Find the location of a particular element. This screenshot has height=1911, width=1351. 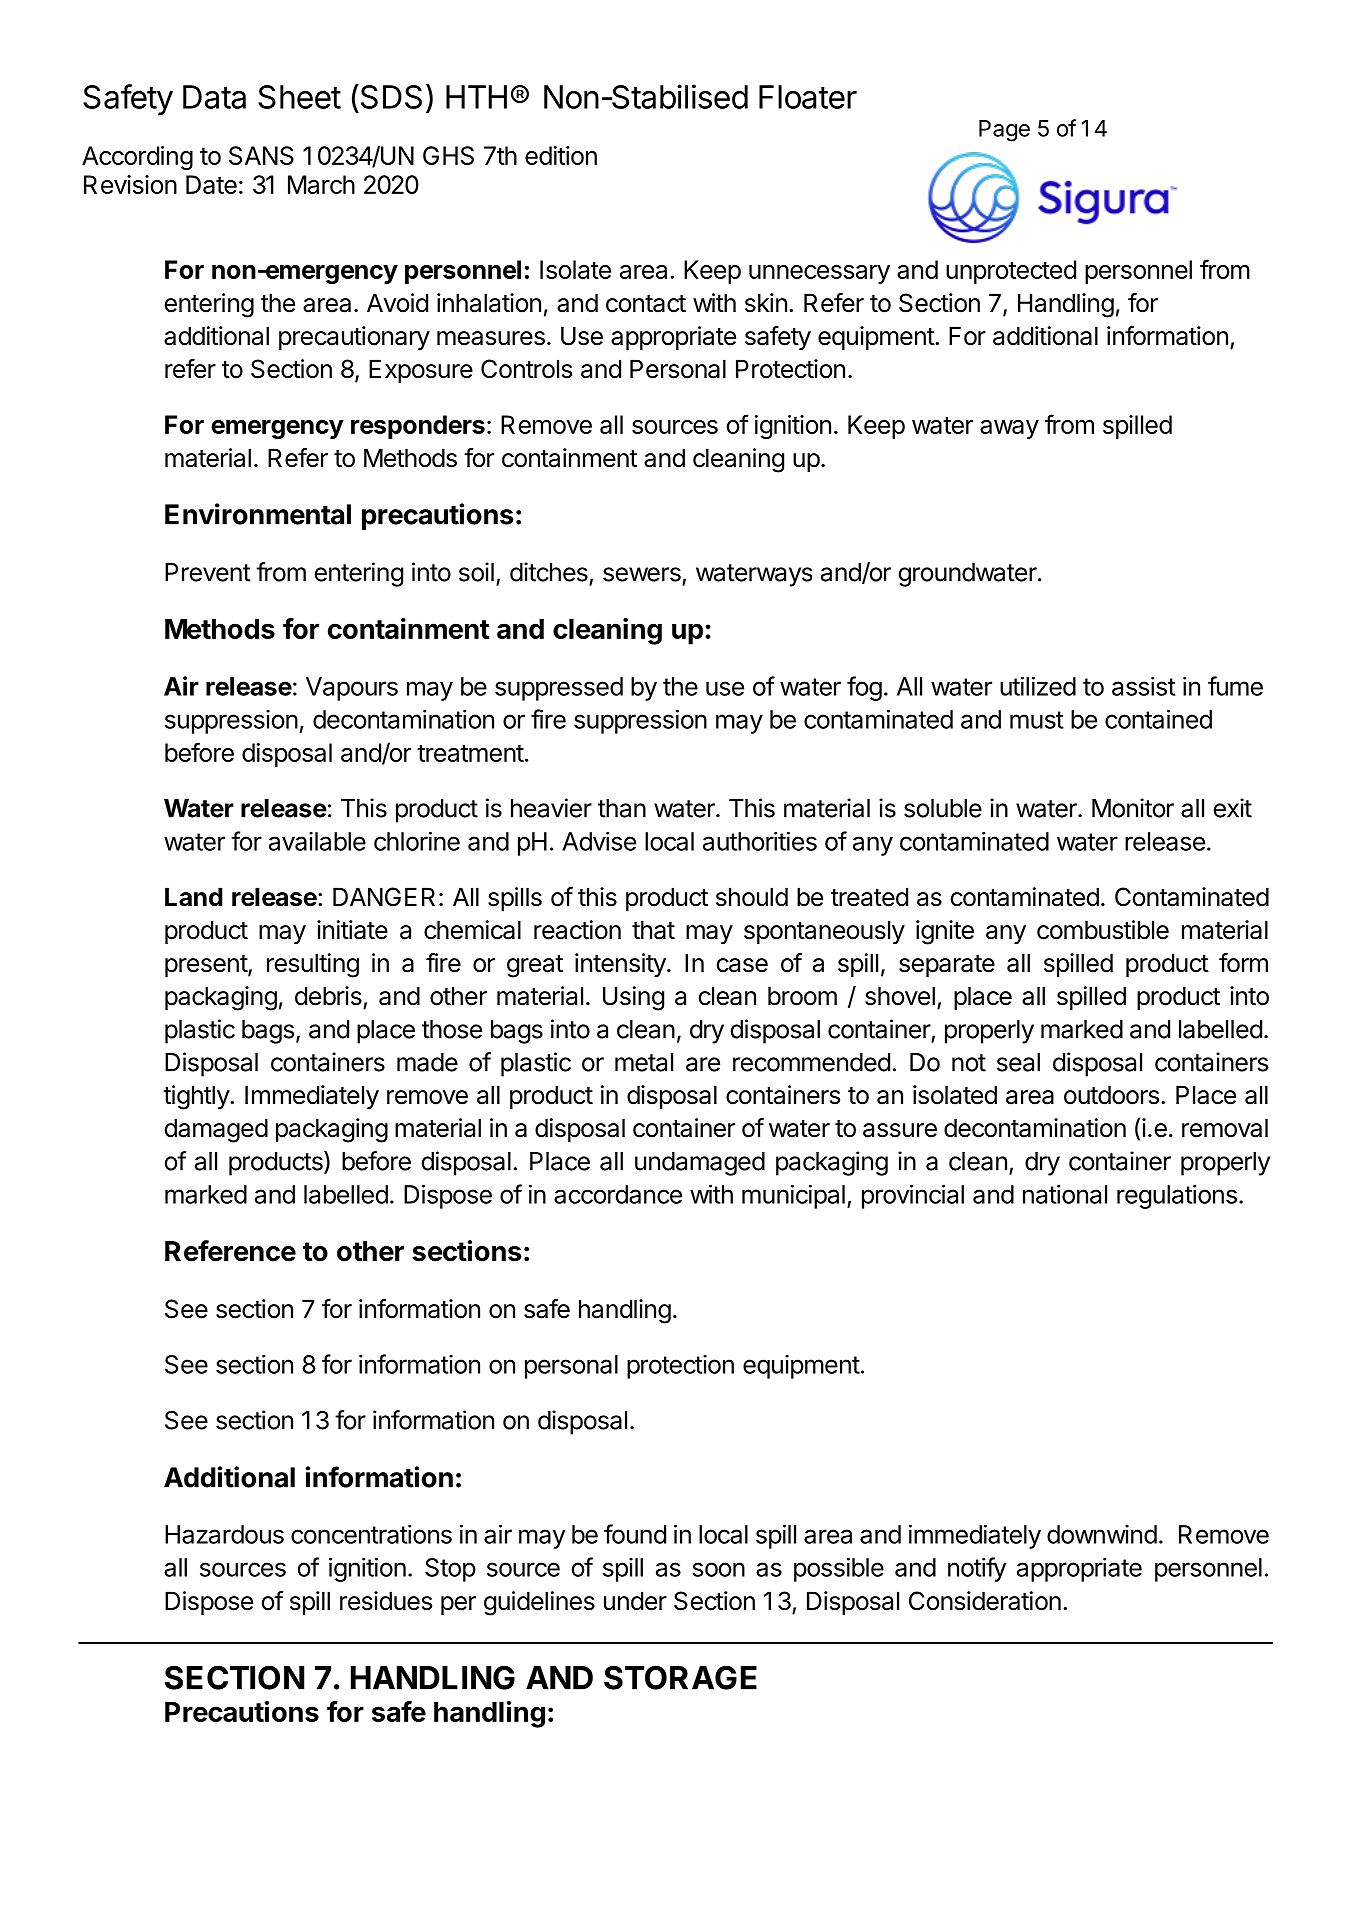

national is located at coordinates (1065, 1194).
